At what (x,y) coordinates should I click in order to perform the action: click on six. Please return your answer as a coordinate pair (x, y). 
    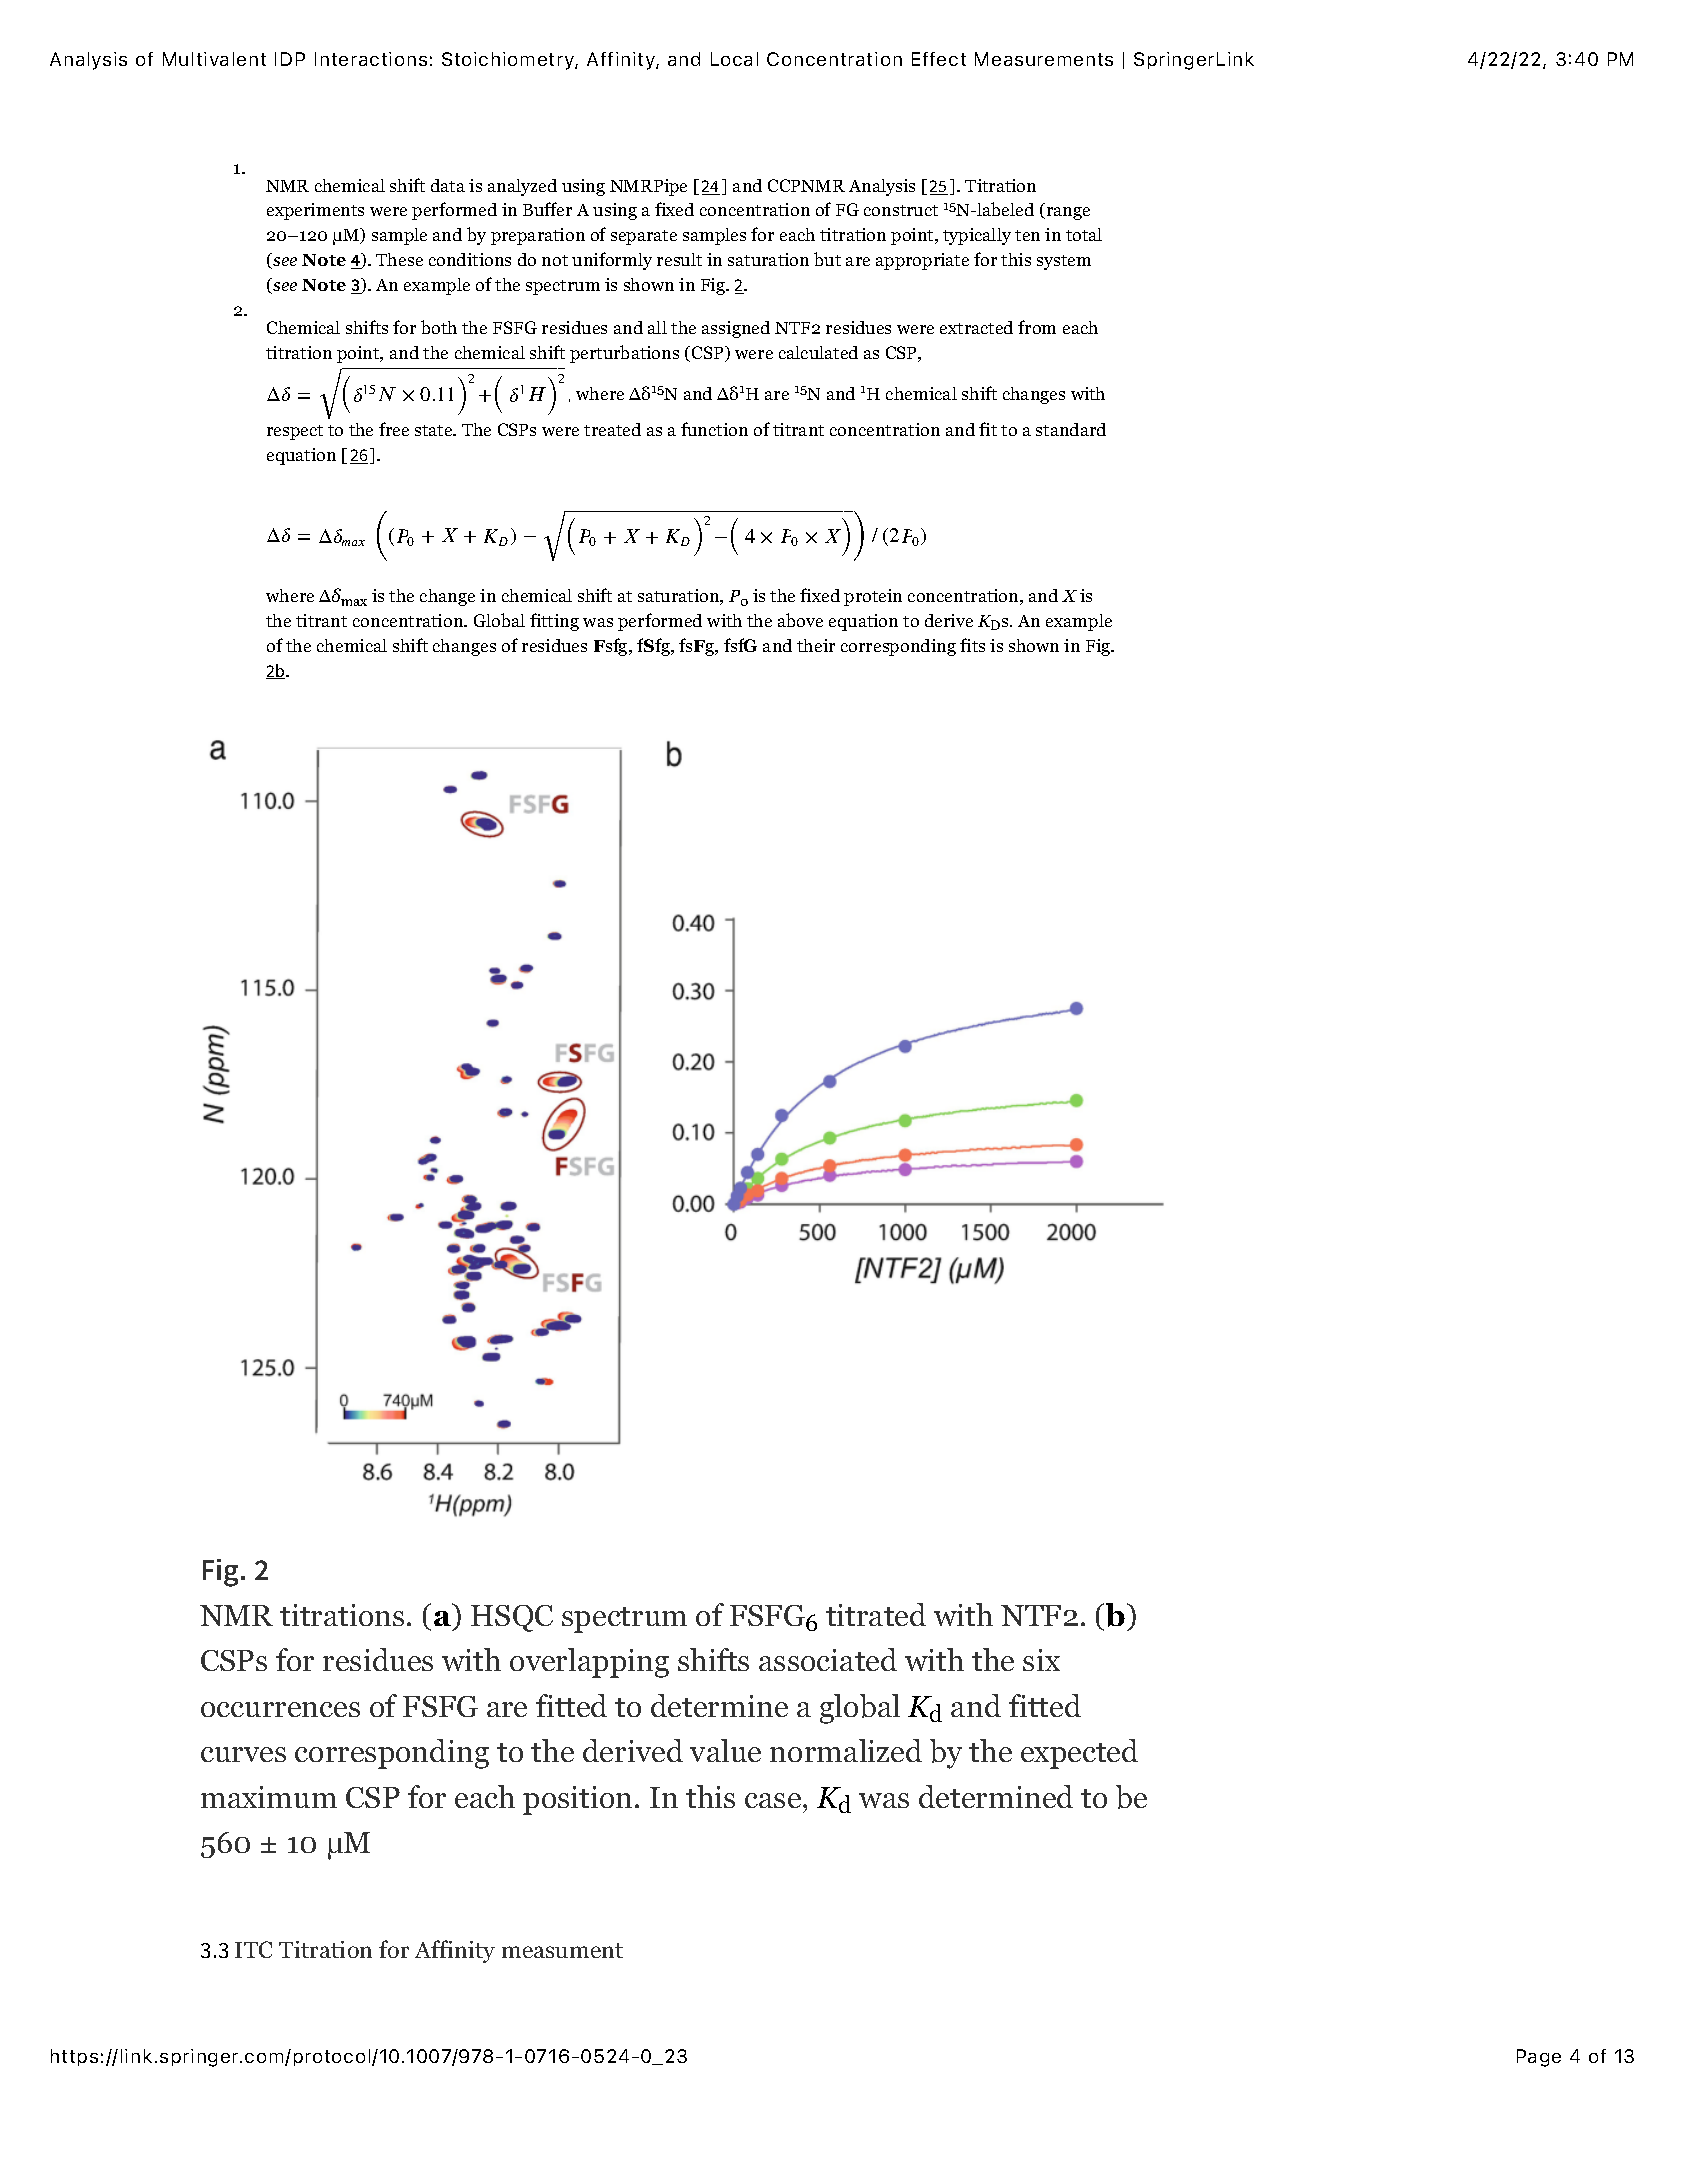
    Looking at the image, I should click on (1041, 1660).
